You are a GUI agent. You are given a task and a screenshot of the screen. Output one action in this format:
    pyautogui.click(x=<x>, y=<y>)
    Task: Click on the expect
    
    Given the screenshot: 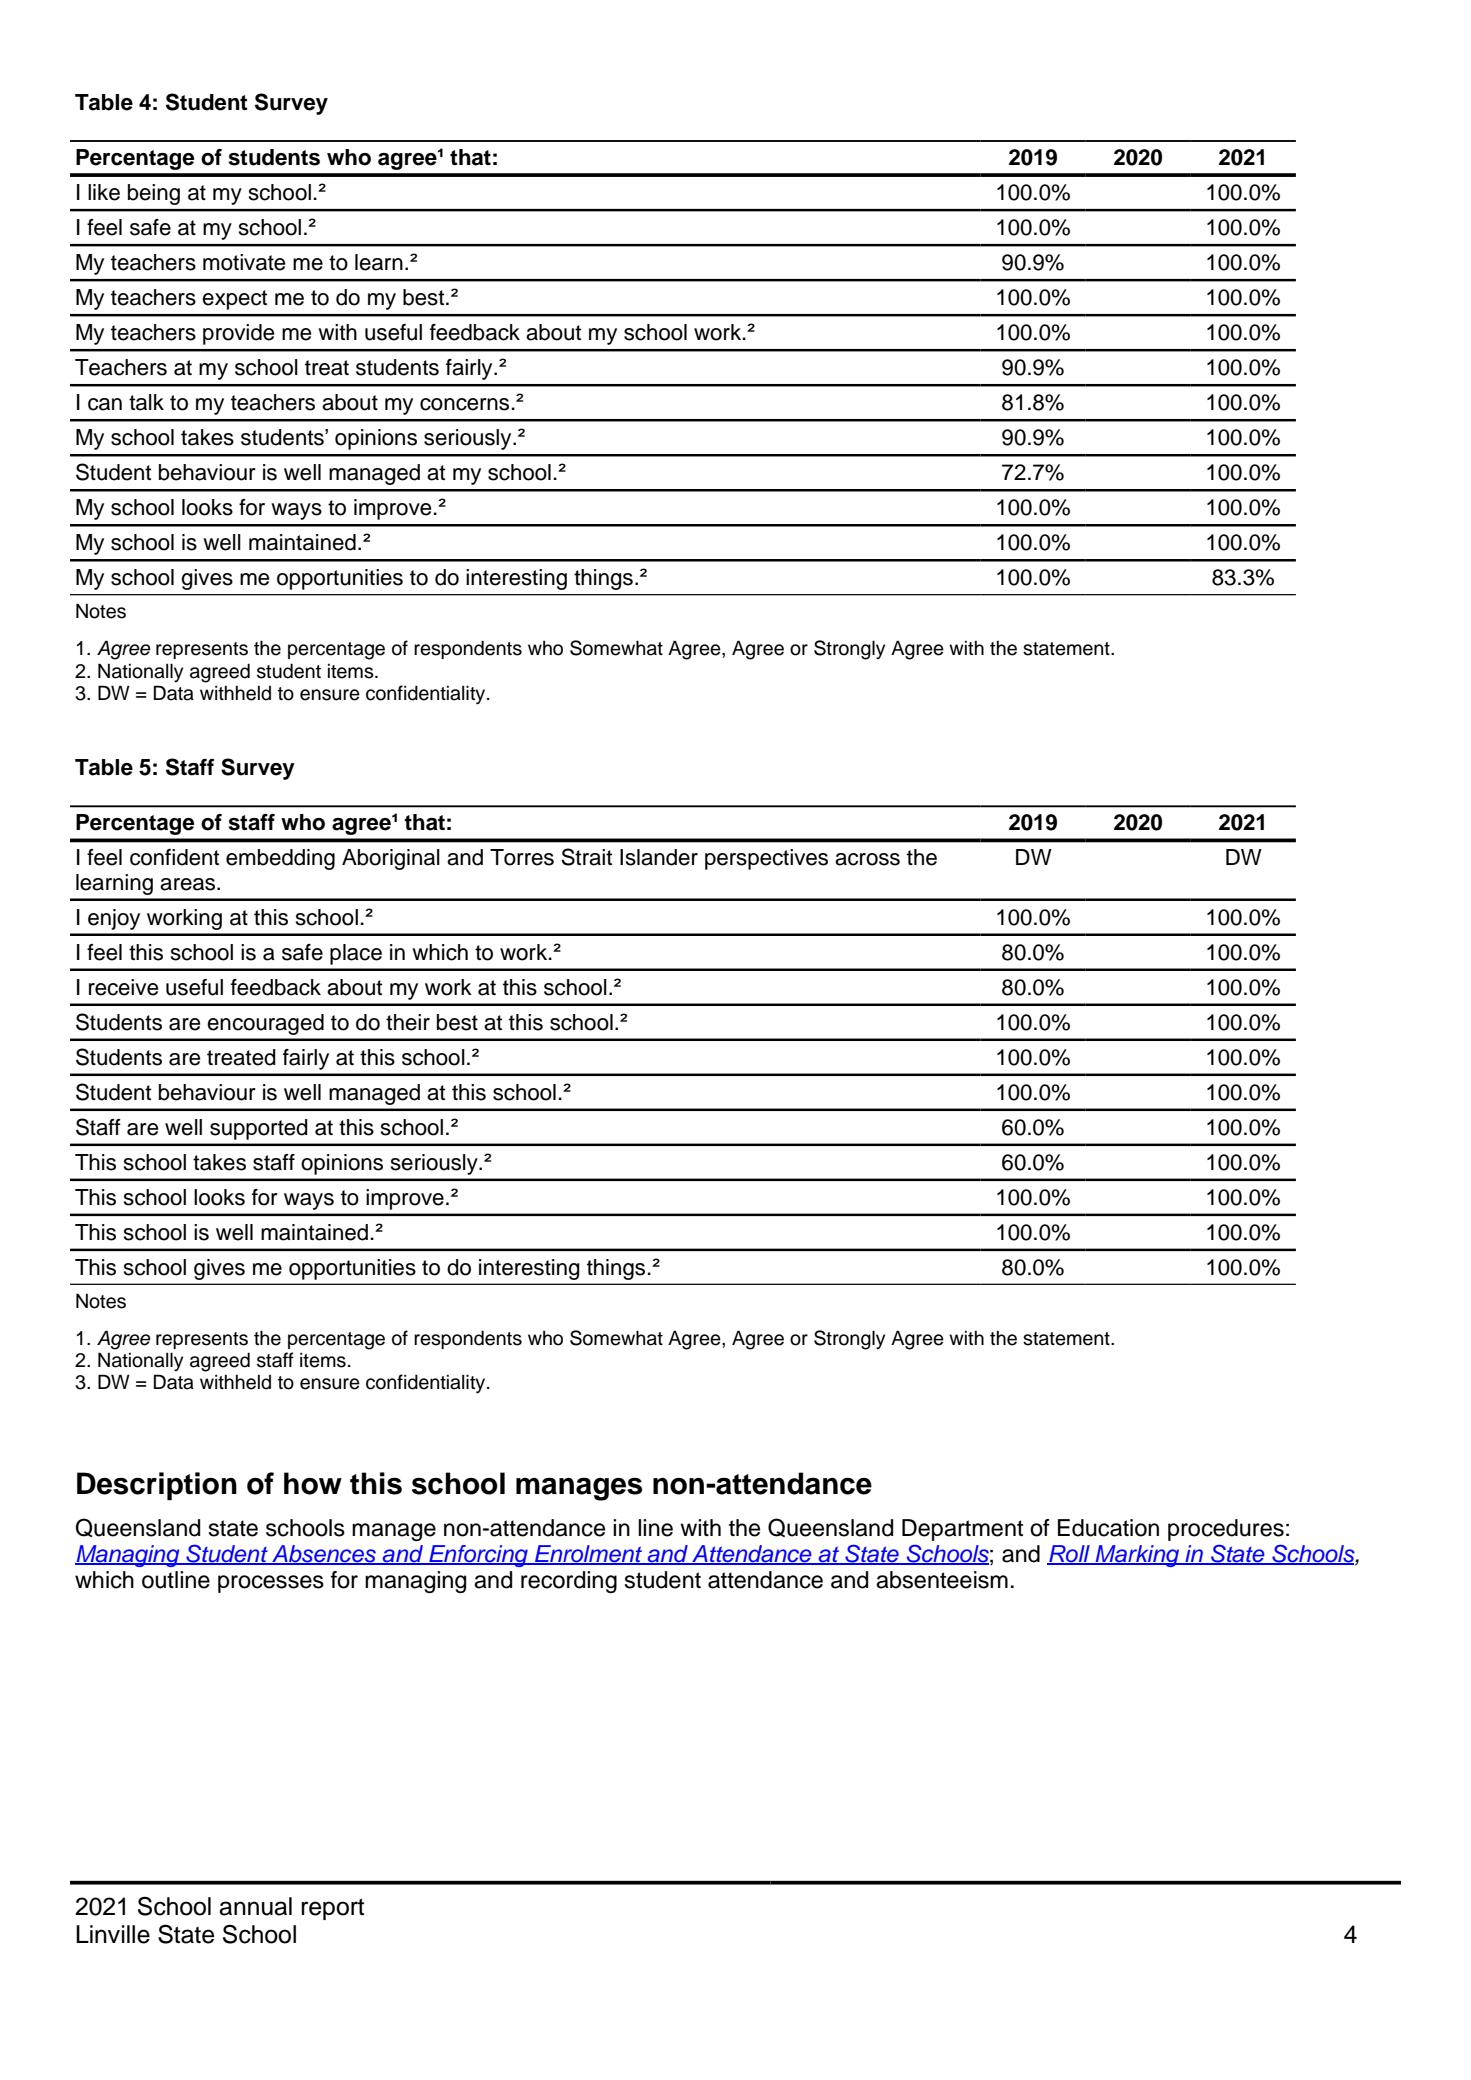 What is the action you would take?
    pyautogui.click(x=234, y=300)
